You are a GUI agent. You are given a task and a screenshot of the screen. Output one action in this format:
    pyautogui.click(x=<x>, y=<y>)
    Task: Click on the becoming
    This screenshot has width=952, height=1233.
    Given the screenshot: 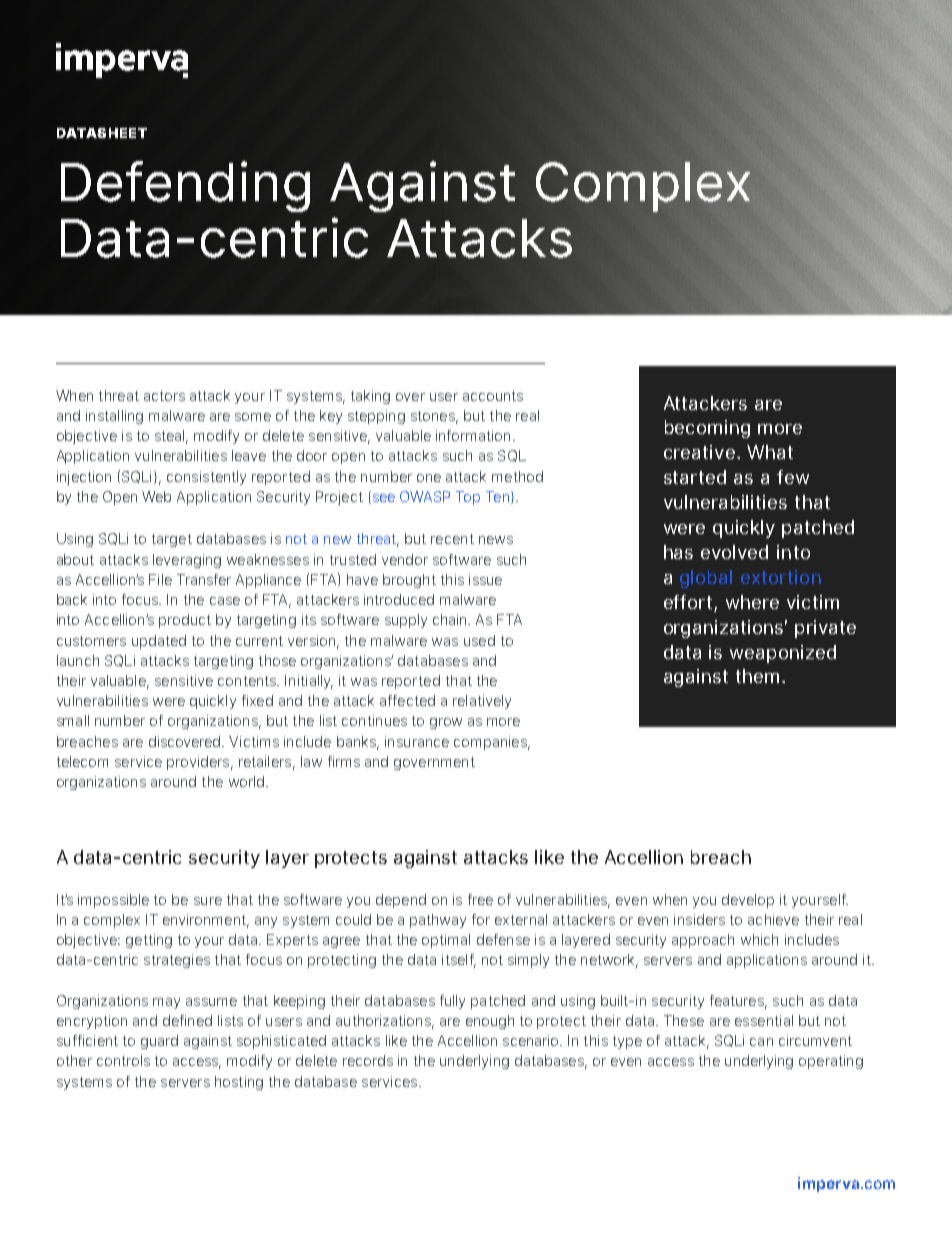 What is the action you would take?
    pyautogui.click(x=707, y=429)
